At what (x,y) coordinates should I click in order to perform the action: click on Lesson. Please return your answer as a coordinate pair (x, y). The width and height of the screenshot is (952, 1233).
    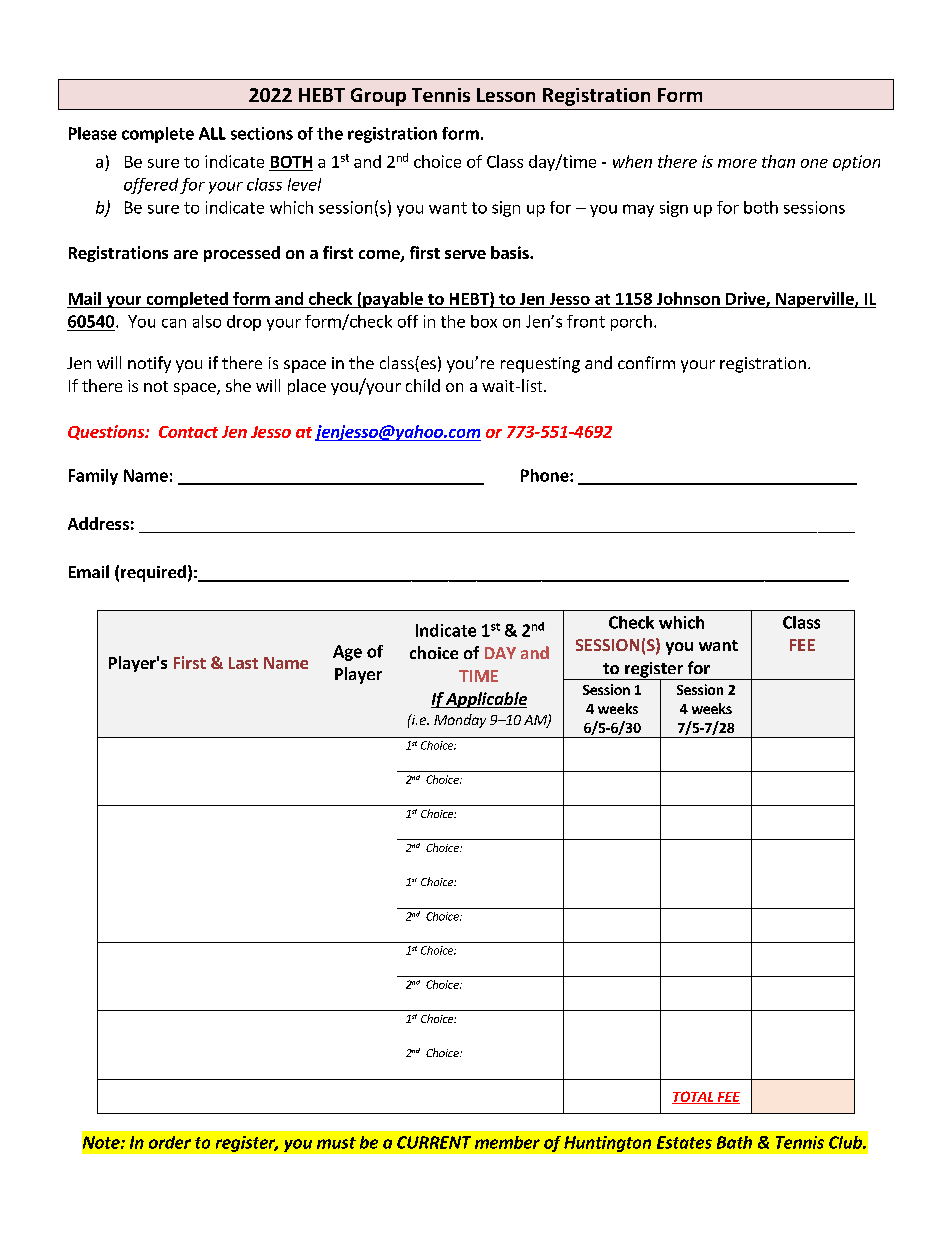
    Looking at the image, I should click on (506, 95).
